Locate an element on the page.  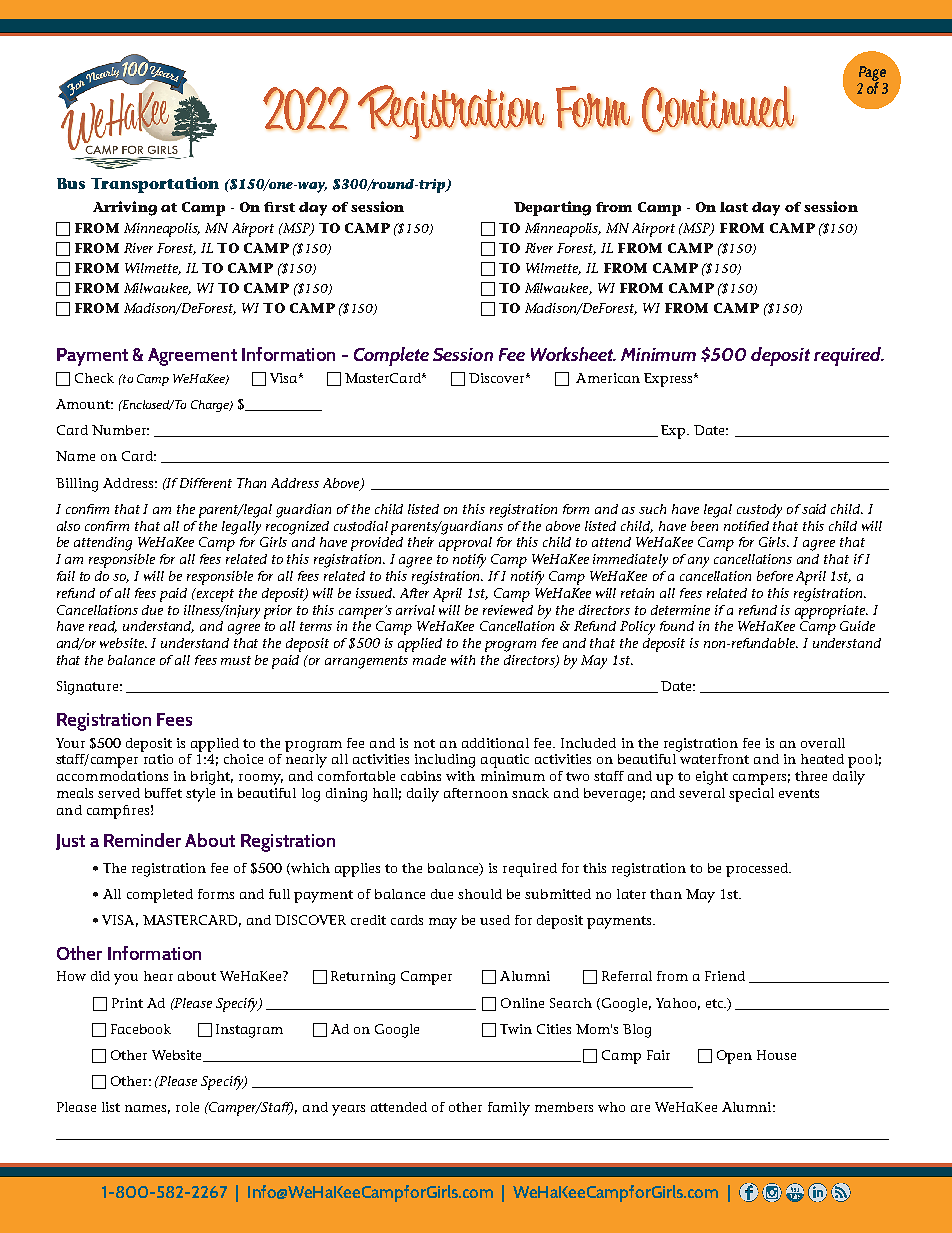
special is located at coordinates (751, 795).
